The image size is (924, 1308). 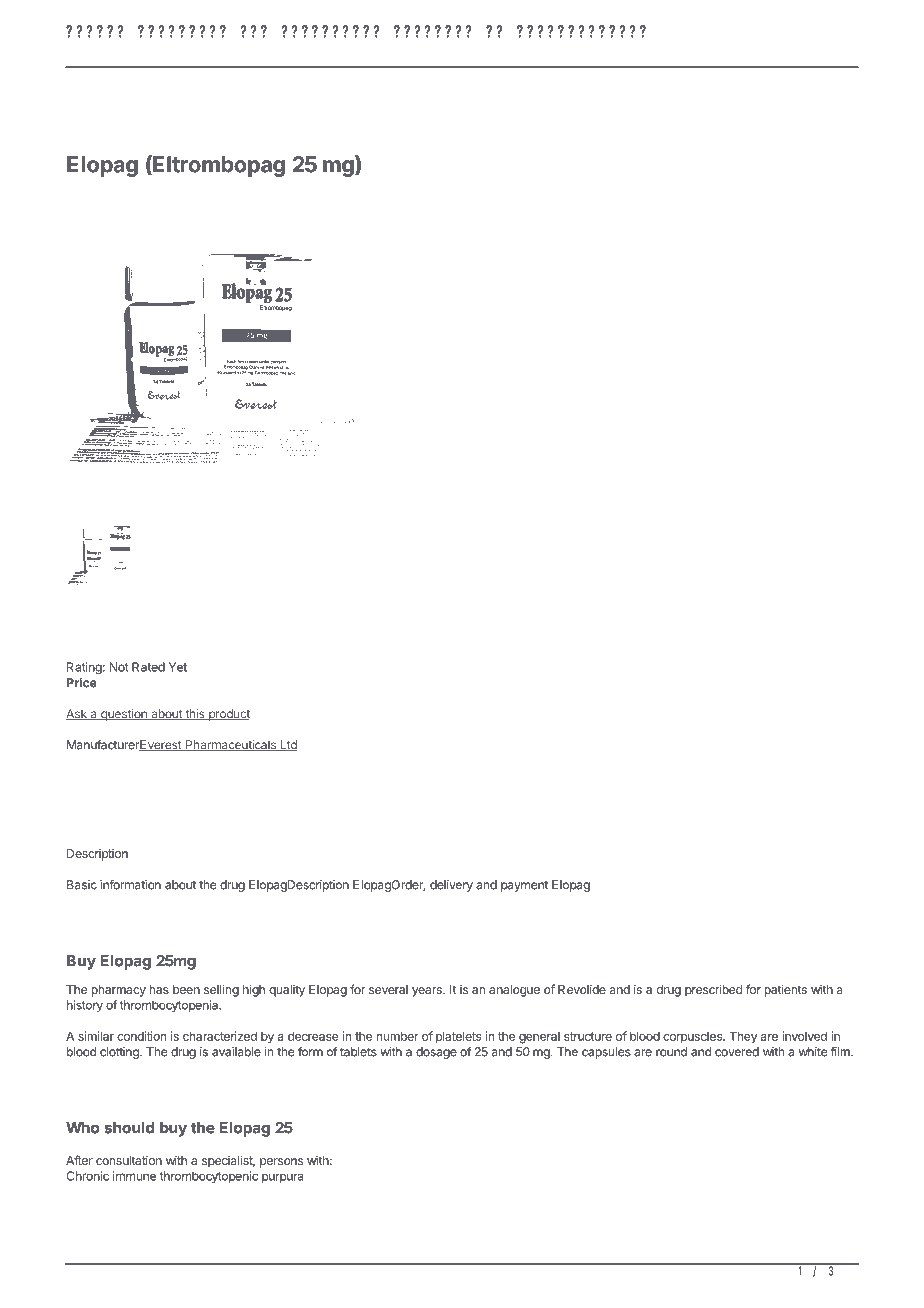 I want to click on patients, so click(x=785, y=990).
